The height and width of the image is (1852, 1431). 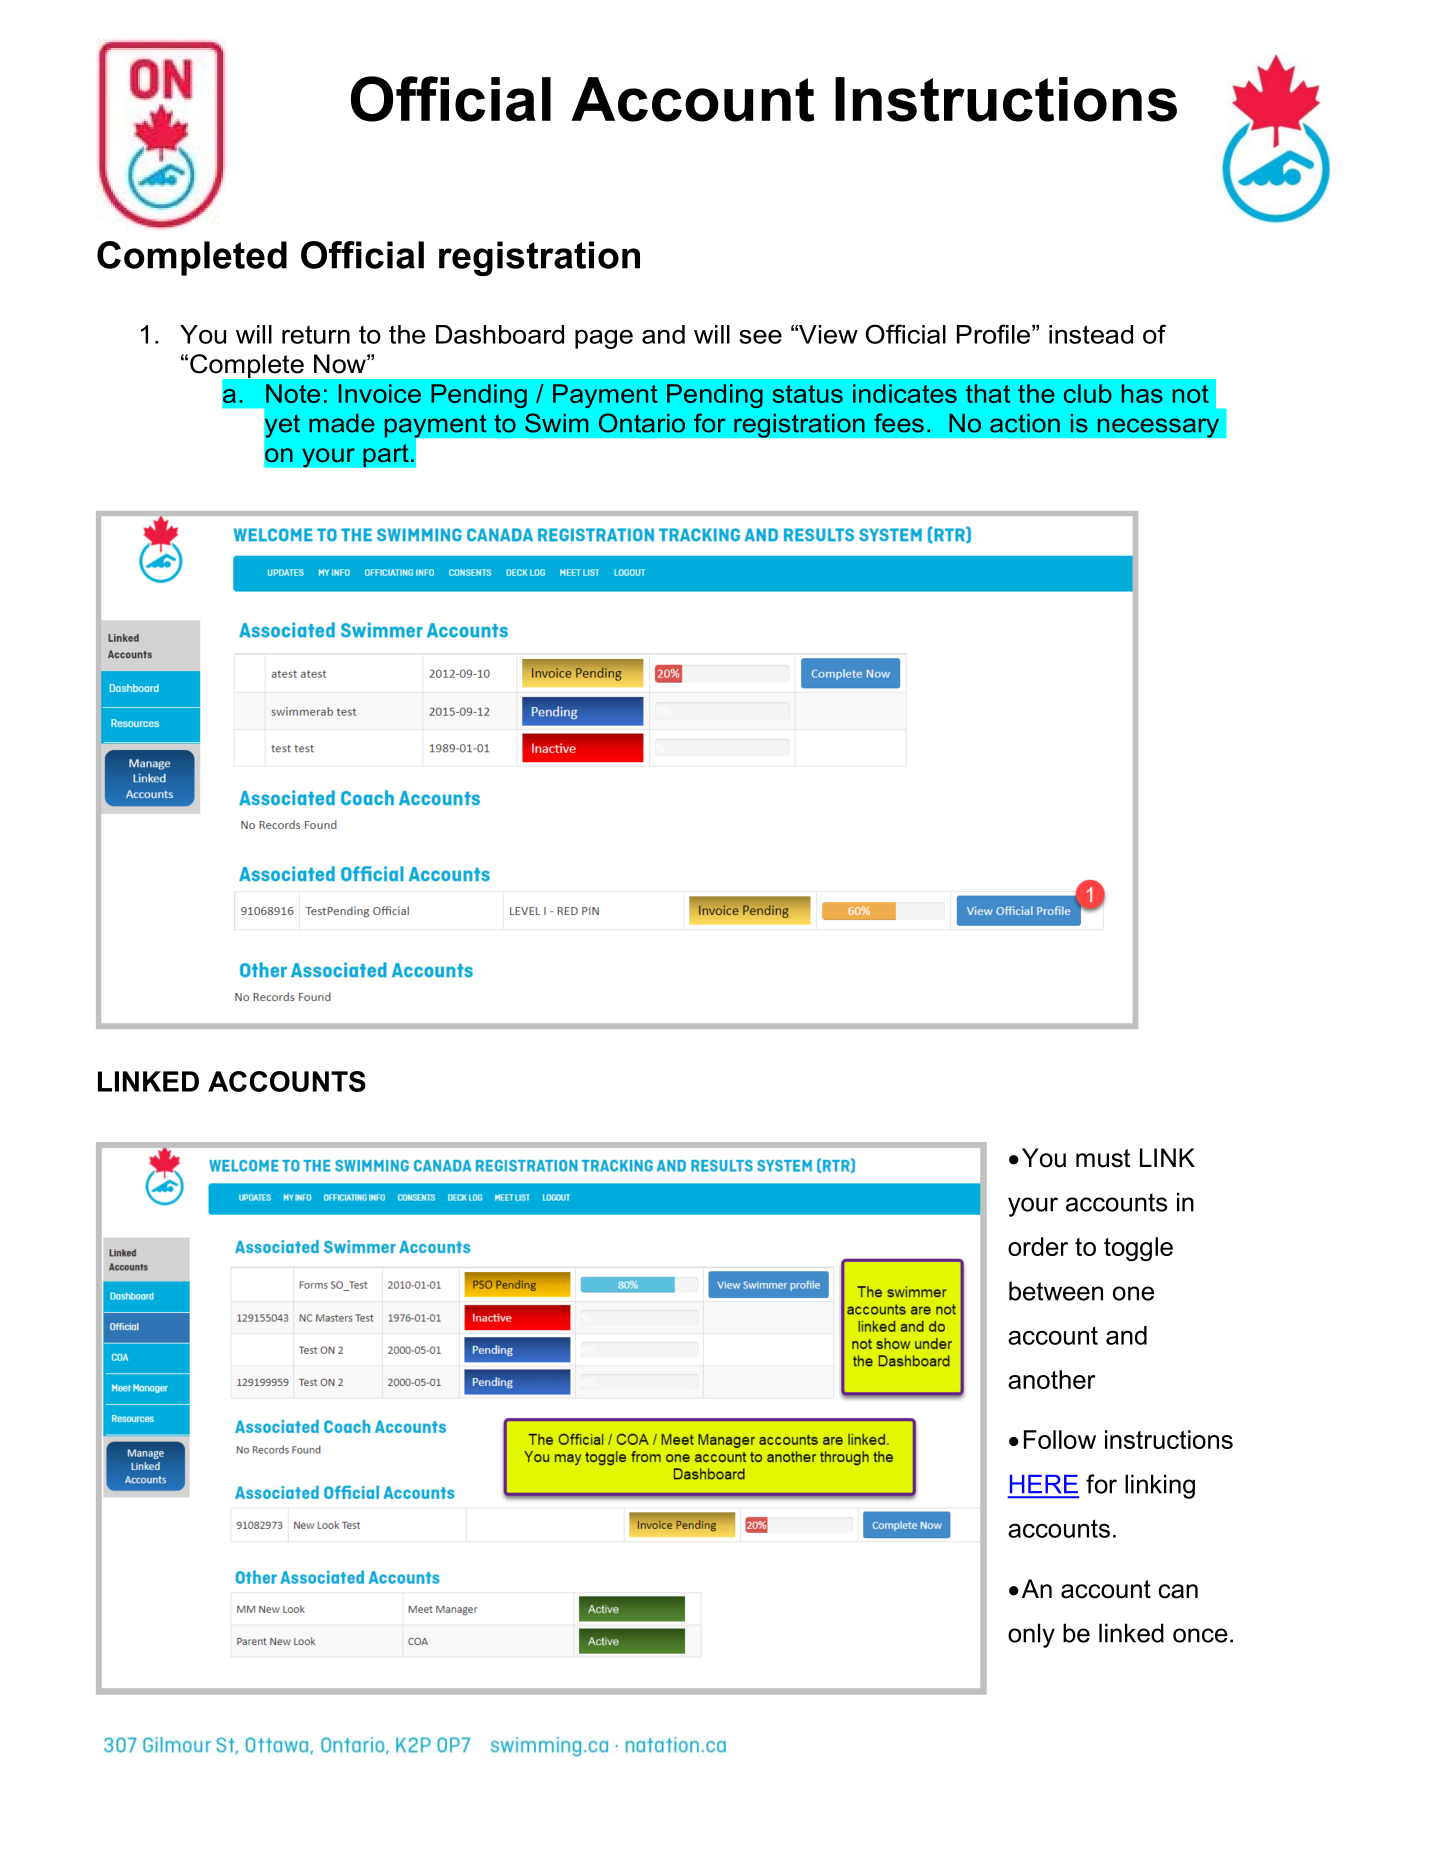 I want to click on order, so click(x=1038, y=1246).
